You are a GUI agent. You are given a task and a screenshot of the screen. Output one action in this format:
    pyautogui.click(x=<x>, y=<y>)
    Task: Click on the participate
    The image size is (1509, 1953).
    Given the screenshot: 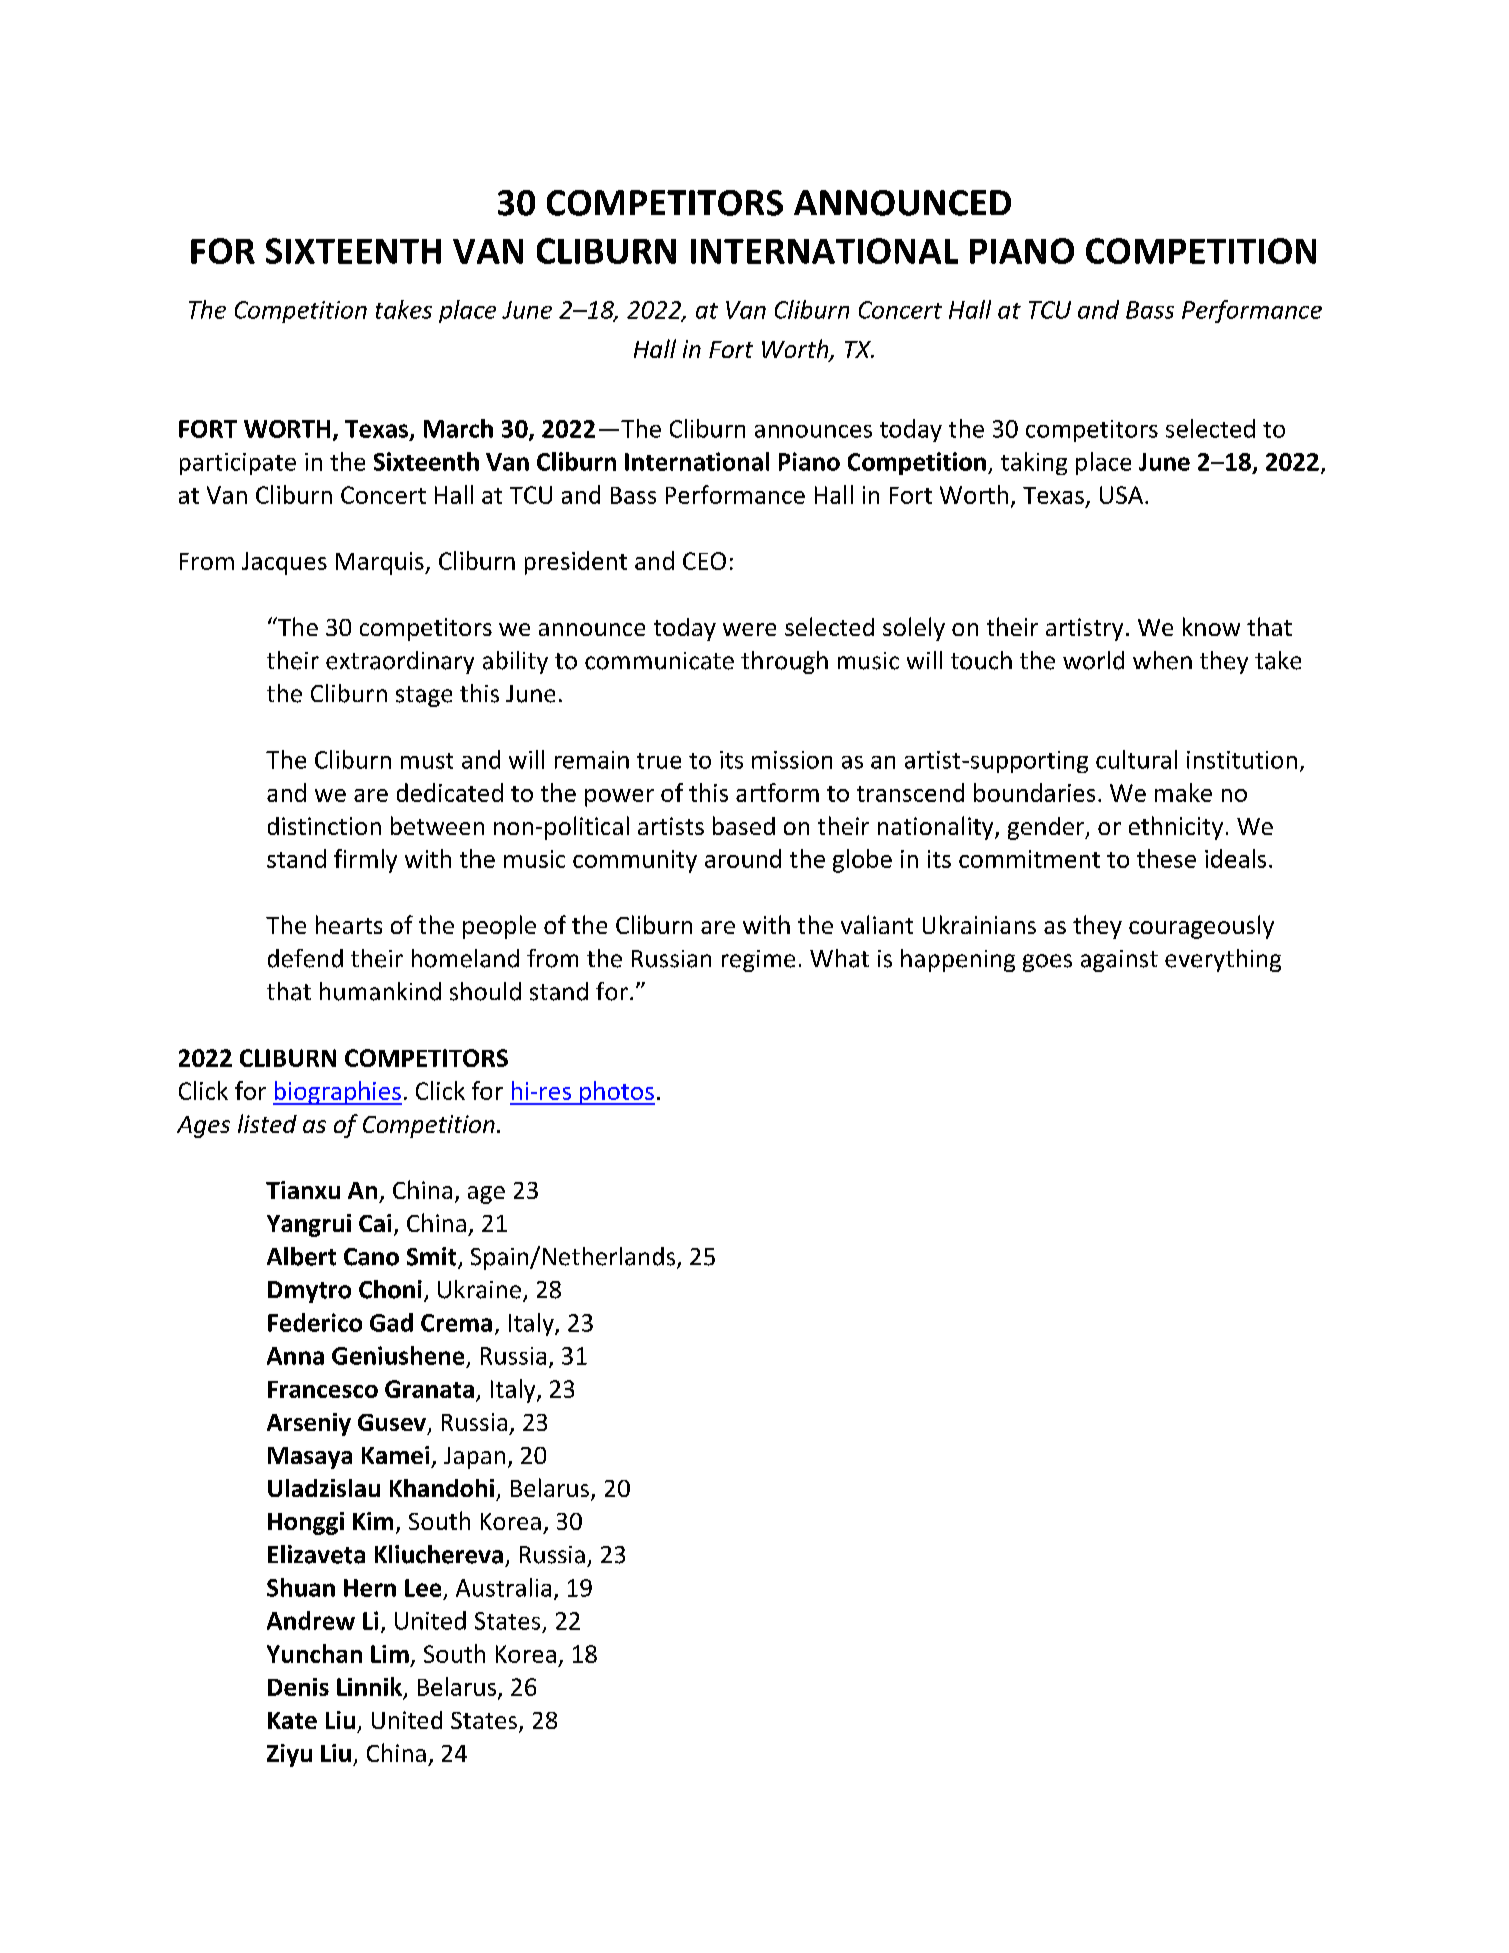 What is the action you would take?
    pyautogui.click(x=238, y=464)
